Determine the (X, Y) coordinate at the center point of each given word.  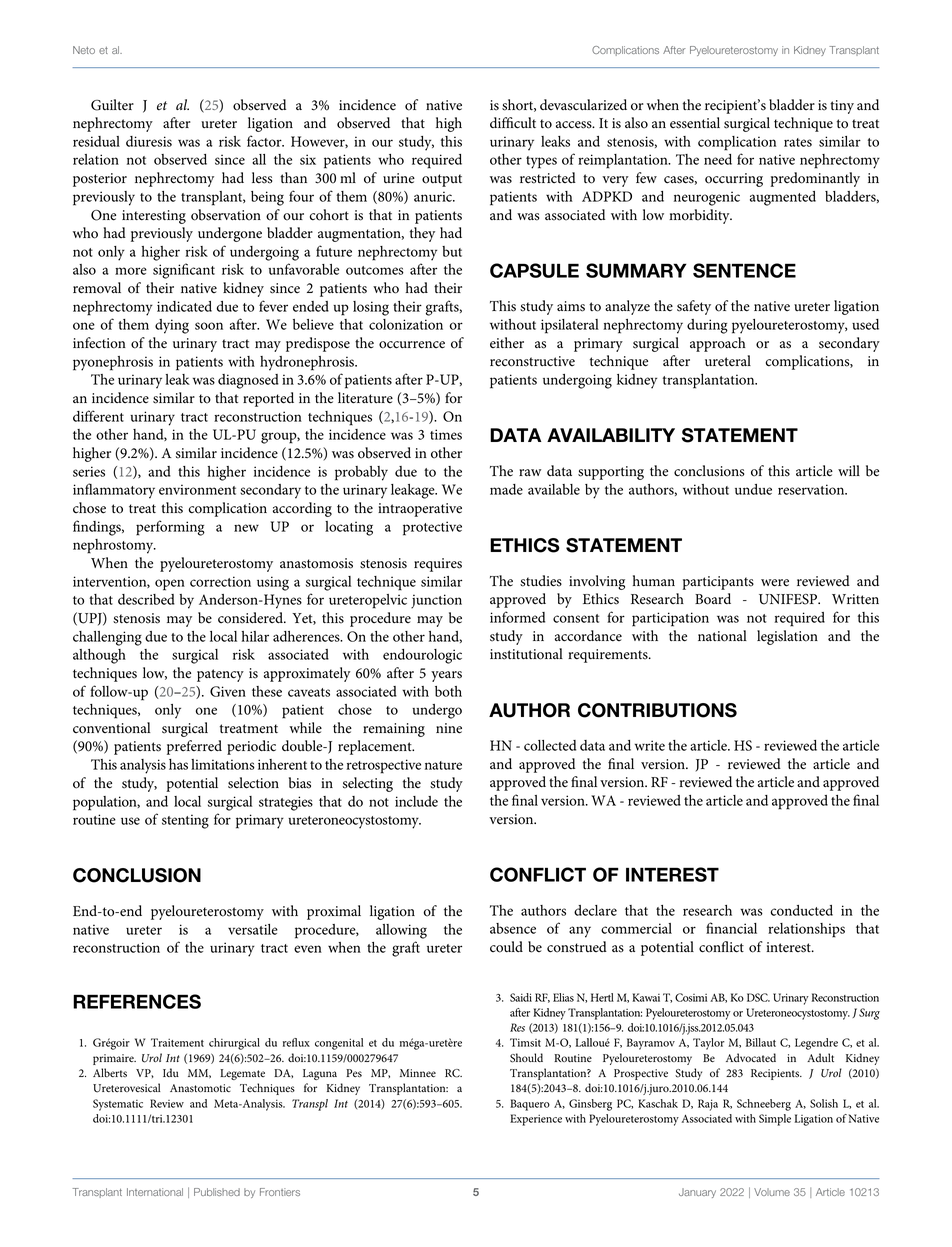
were (775, 583)
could (506, 947)
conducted (801, 910)
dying (172, 326)
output (442, 180)
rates (798, 142)
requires (438, 565)
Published (217, 1192)
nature (443, 765)
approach (718, 344)
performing (170, 528)
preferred (194, 747)
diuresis (149, 141)
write (650, 745)
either (507, 342)
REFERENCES (137, 1001)
